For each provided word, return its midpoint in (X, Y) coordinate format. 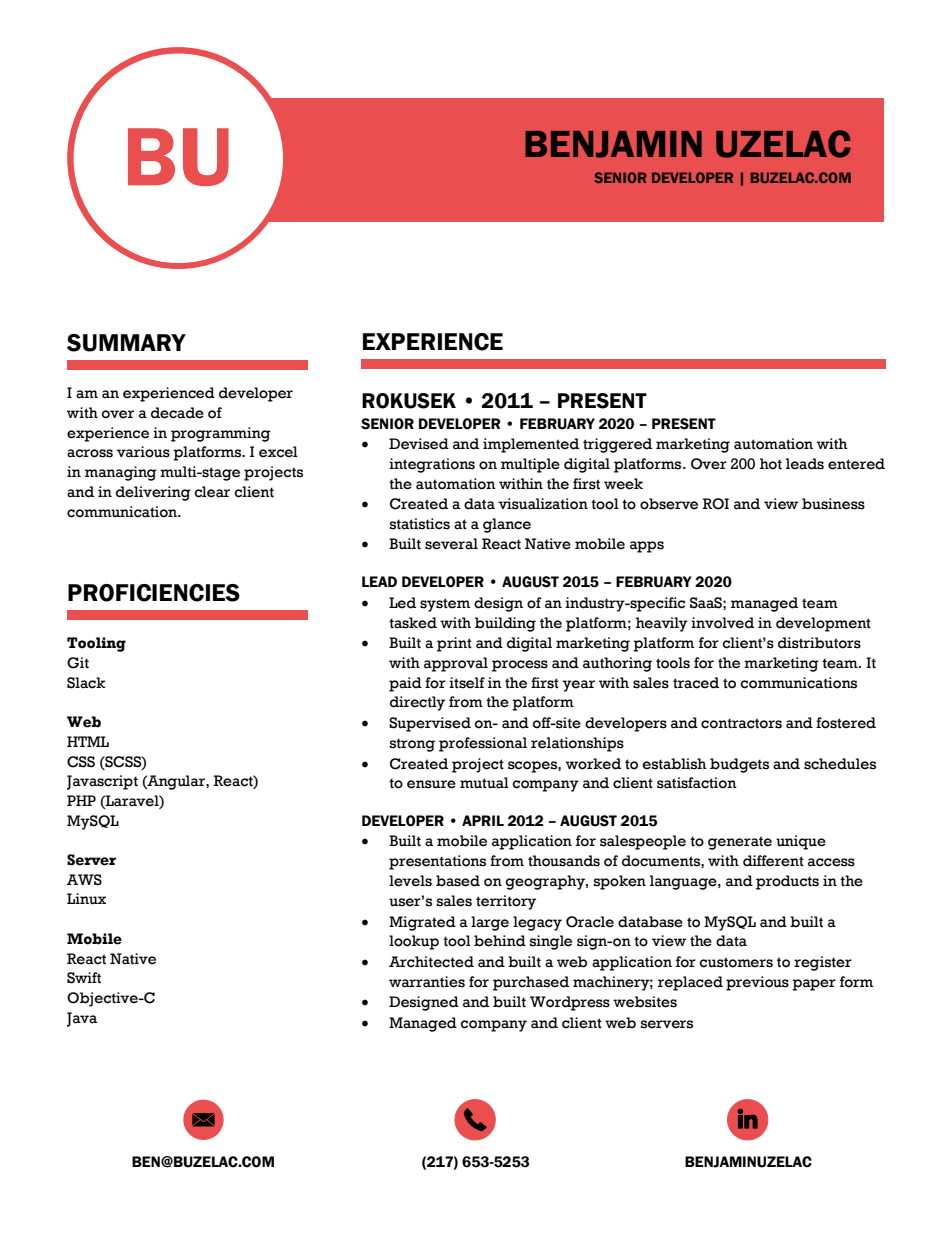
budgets (739, 765)
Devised (419, 444)
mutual (484, 783)
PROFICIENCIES (154, 593)
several (451, 544)
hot (771, 464)
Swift (84, 978)
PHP (81, 800)
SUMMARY (126, 343)
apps (647, 547)
